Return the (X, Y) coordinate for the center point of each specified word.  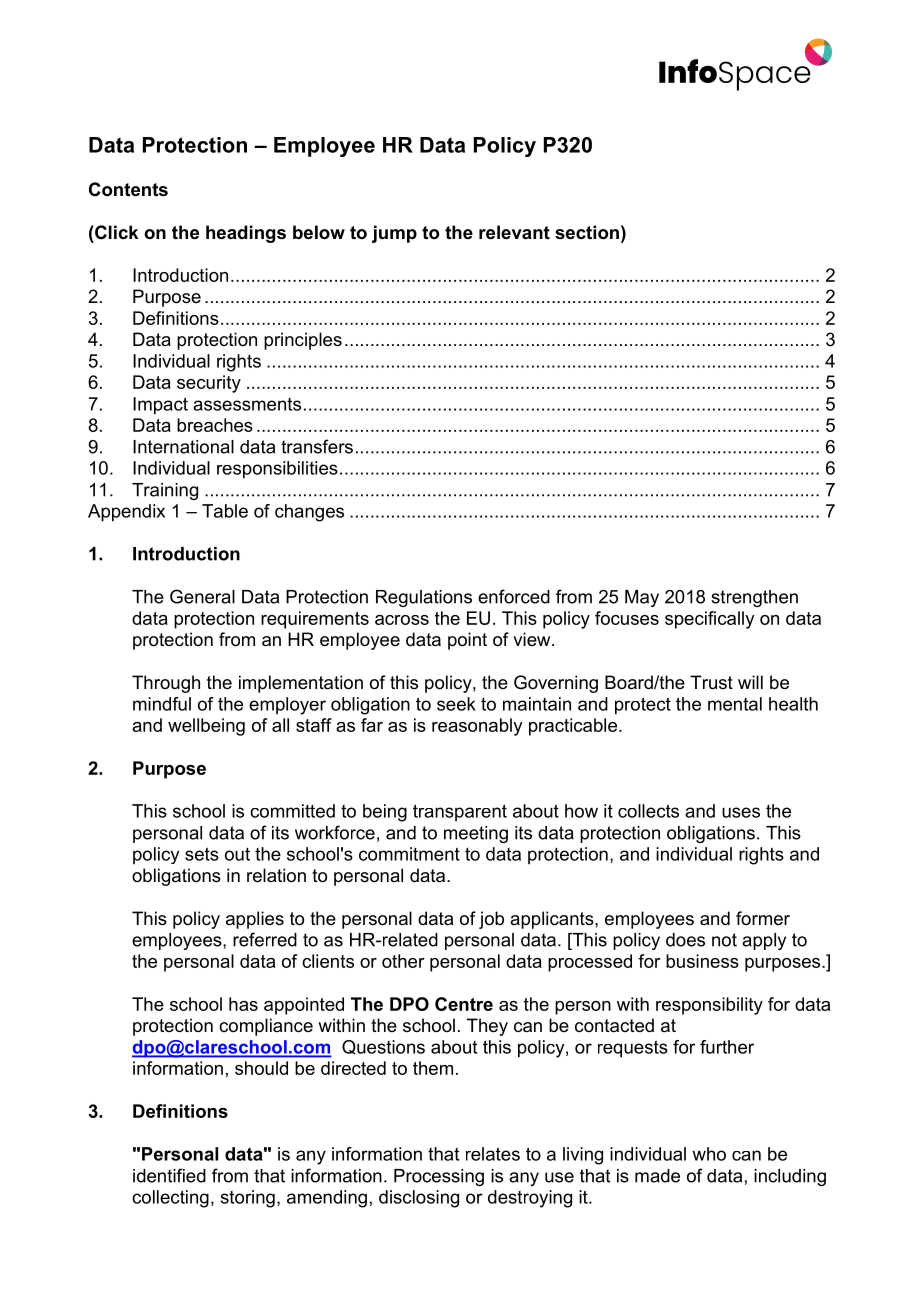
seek (456, 704)
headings (246, 234)
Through (166, 684)
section (587, 232)
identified (169, 1175)
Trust (711, 682)
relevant (514, 232)
